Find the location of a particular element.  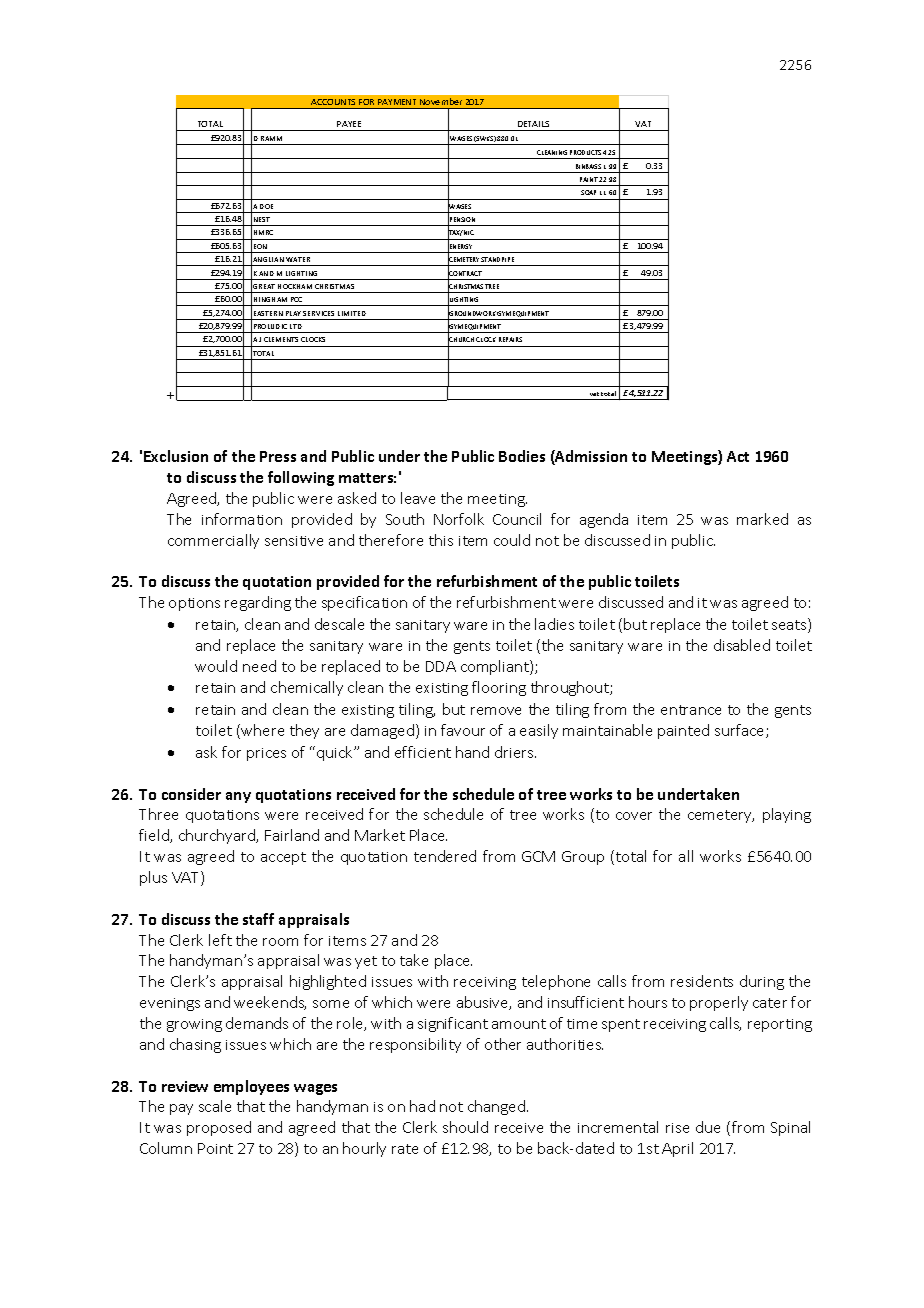

should is located at coordinates (465, 1127).
